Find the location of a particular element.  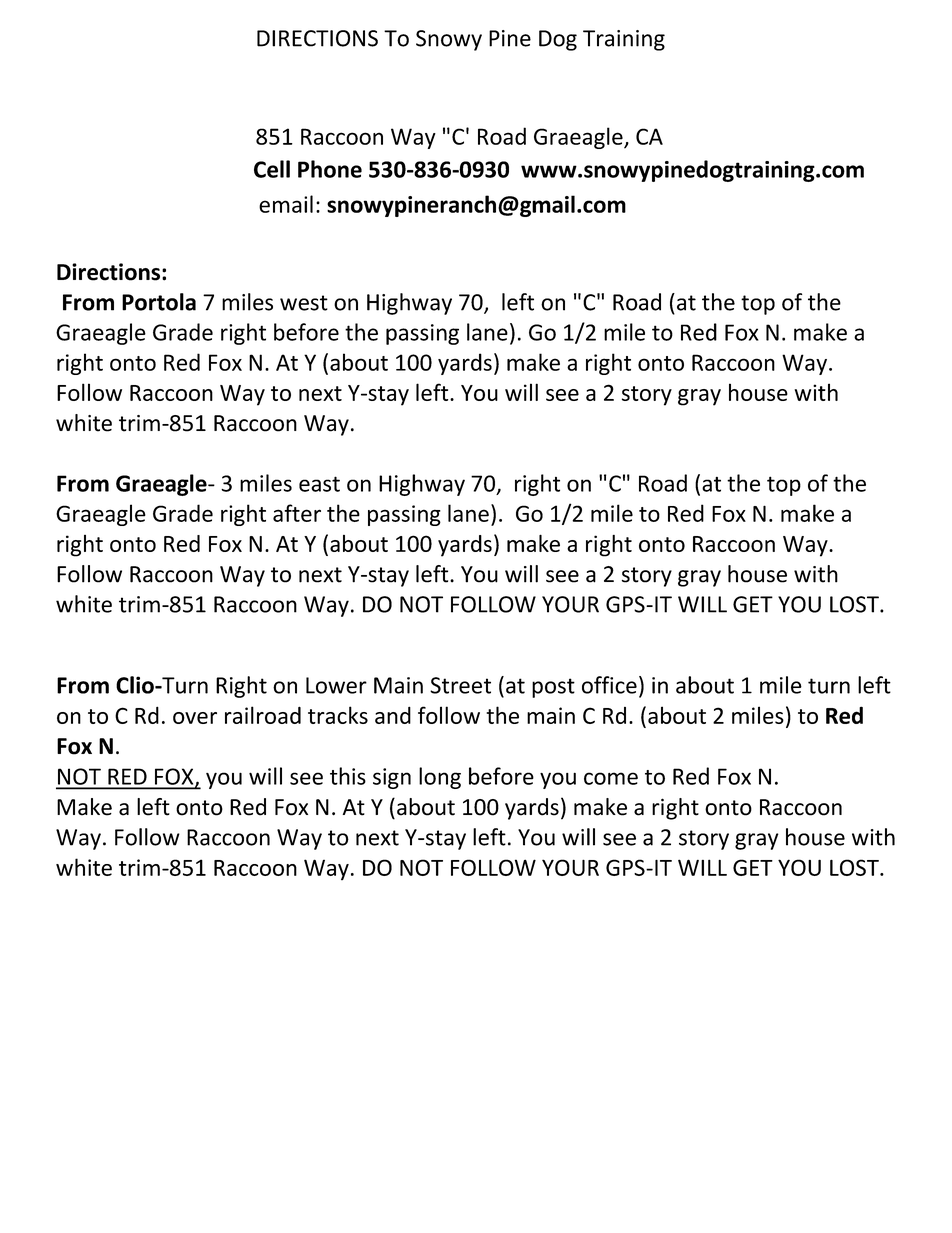

over is located at coordinates (195, 718).
